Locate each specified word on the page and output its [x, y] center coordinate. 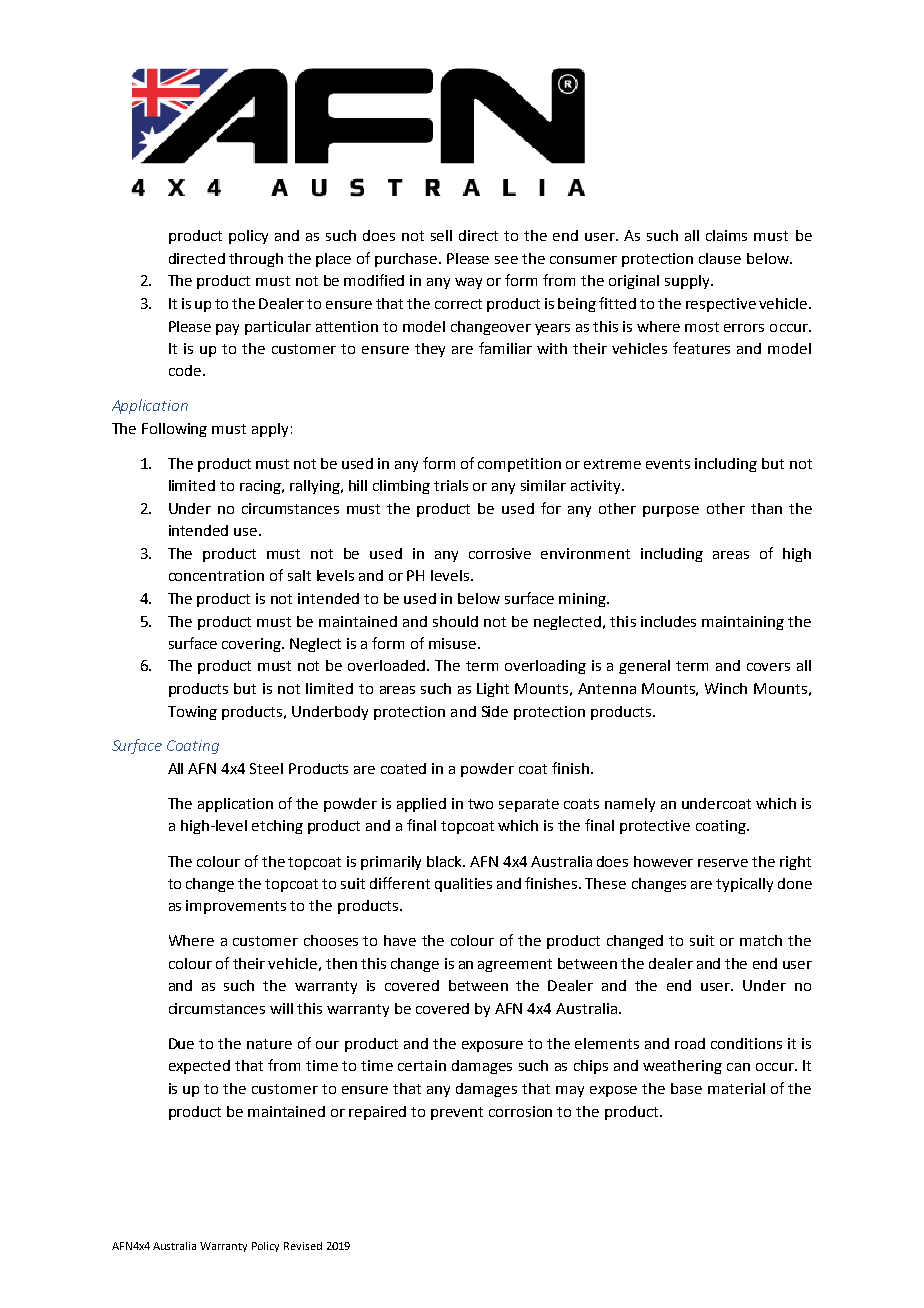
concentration [216, 575]
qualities [463, 885]
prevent [457, 1113]
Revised [303, 1246]
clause [720, 258]
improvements [236, 907]
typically [744, 885]
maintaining [743, 623]
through [256, 260]
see [506, 260]
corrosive [500, 553]
